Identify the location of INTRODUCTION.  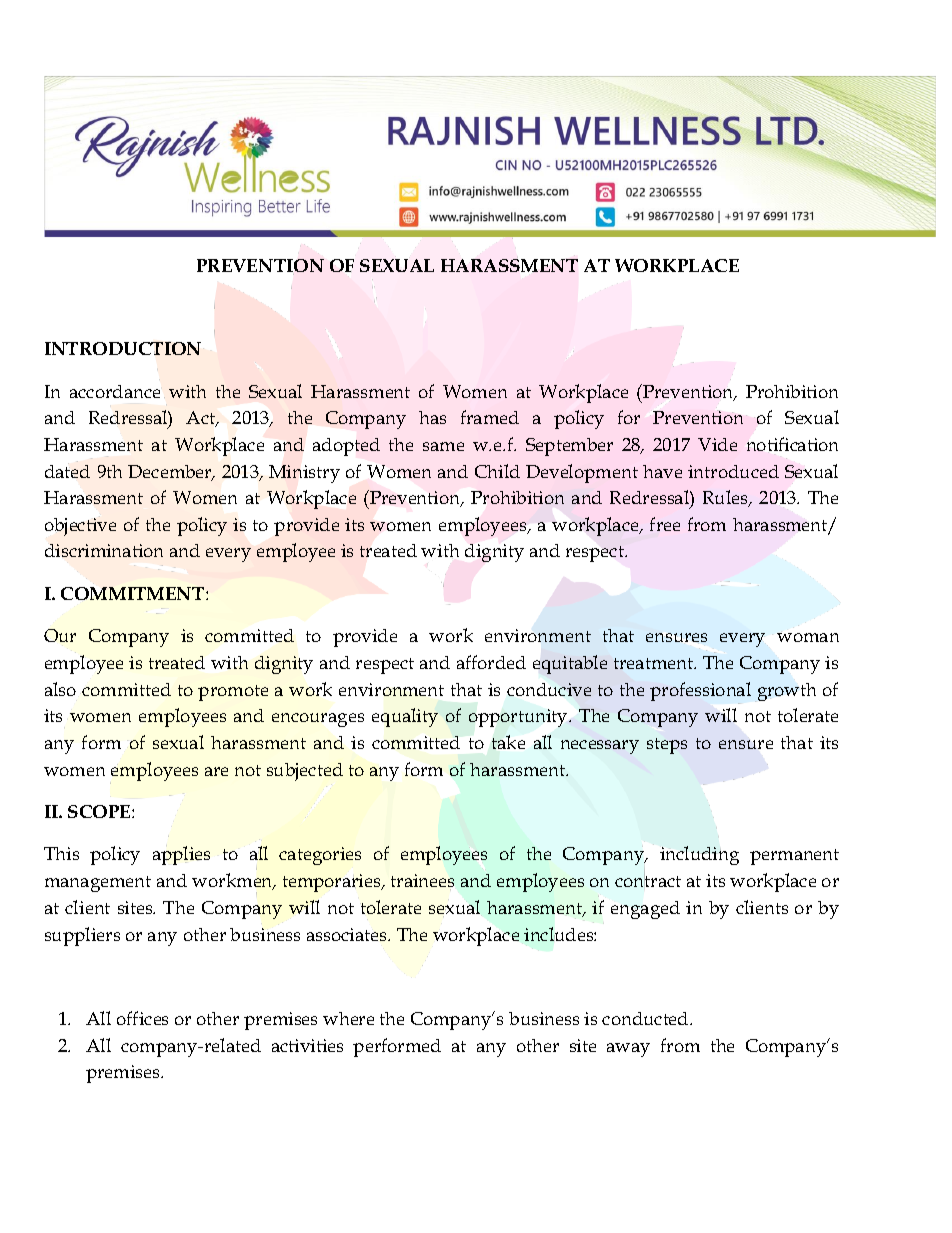
(123, 348).
